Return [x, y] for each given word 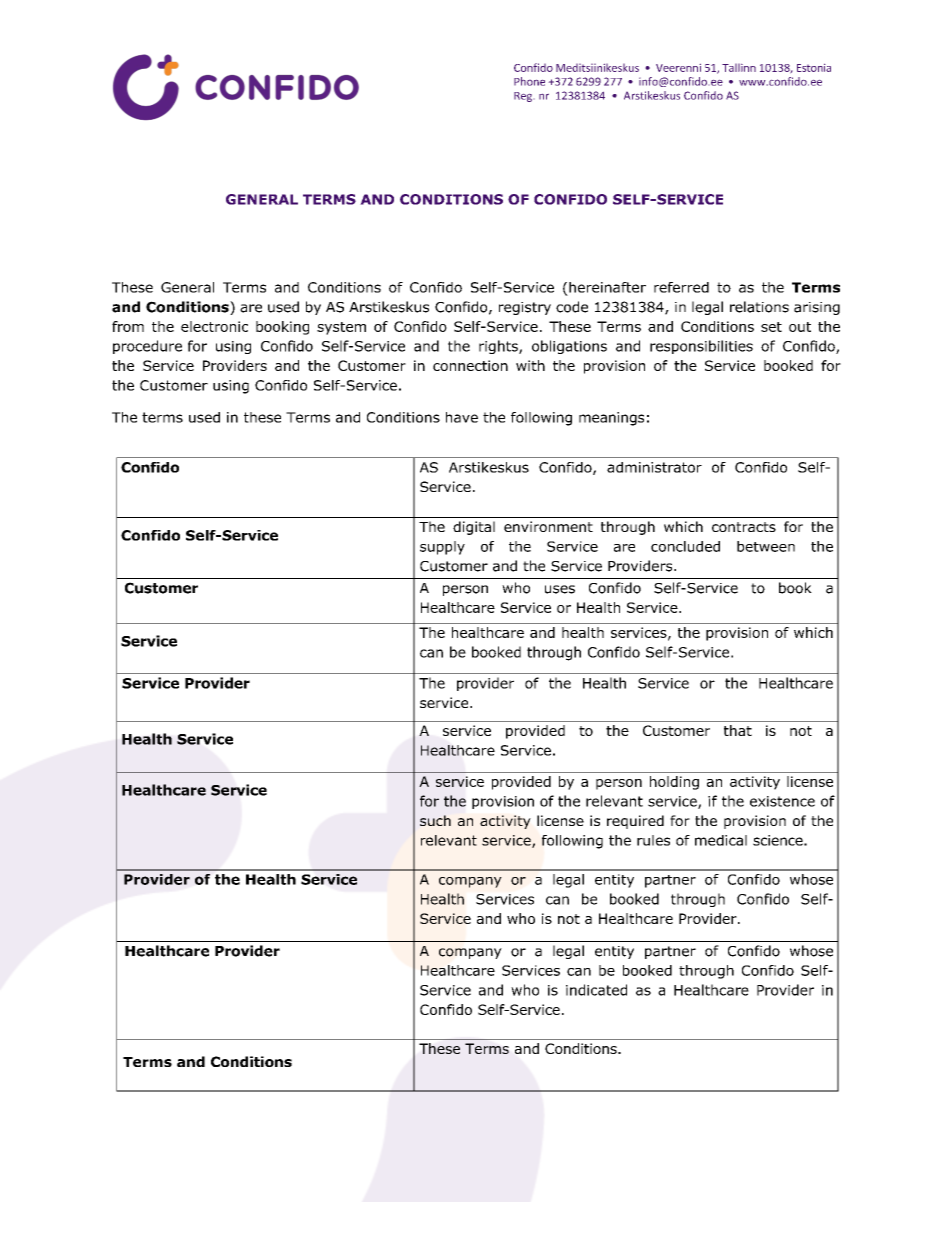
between [766, 546]
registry [525, 308]
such [435, 820]
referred [681, 287]
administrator [654, 467]
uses [560, 589]
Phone [529, 81]
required [635, 822]
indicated [596, 990]
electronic [214, 326]
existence [782, 801]
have [462, 417]
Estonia [814, 67]
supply [442, 548]
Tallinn [739, 67]
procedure [147, 347]
